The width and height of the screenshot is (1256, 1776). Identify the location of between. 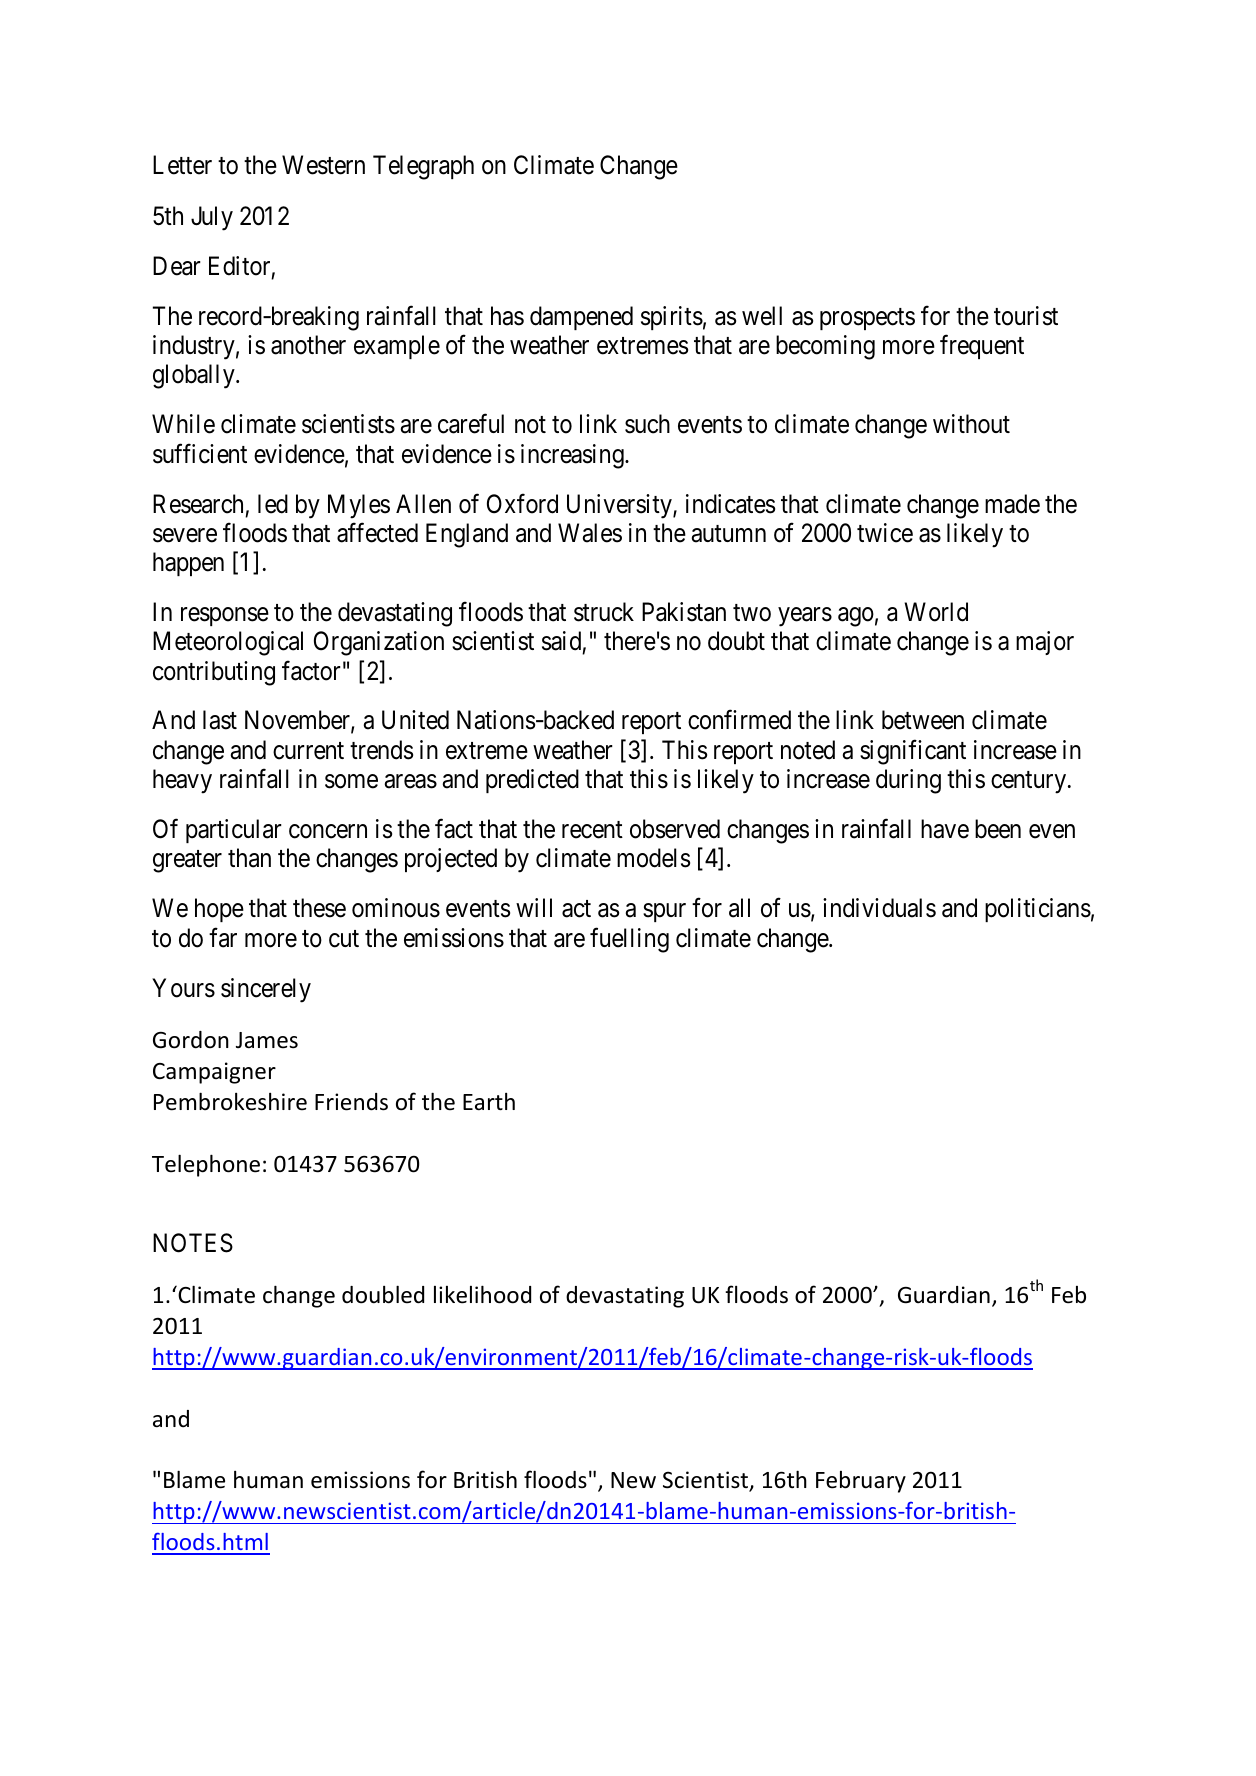
(923, 720).
